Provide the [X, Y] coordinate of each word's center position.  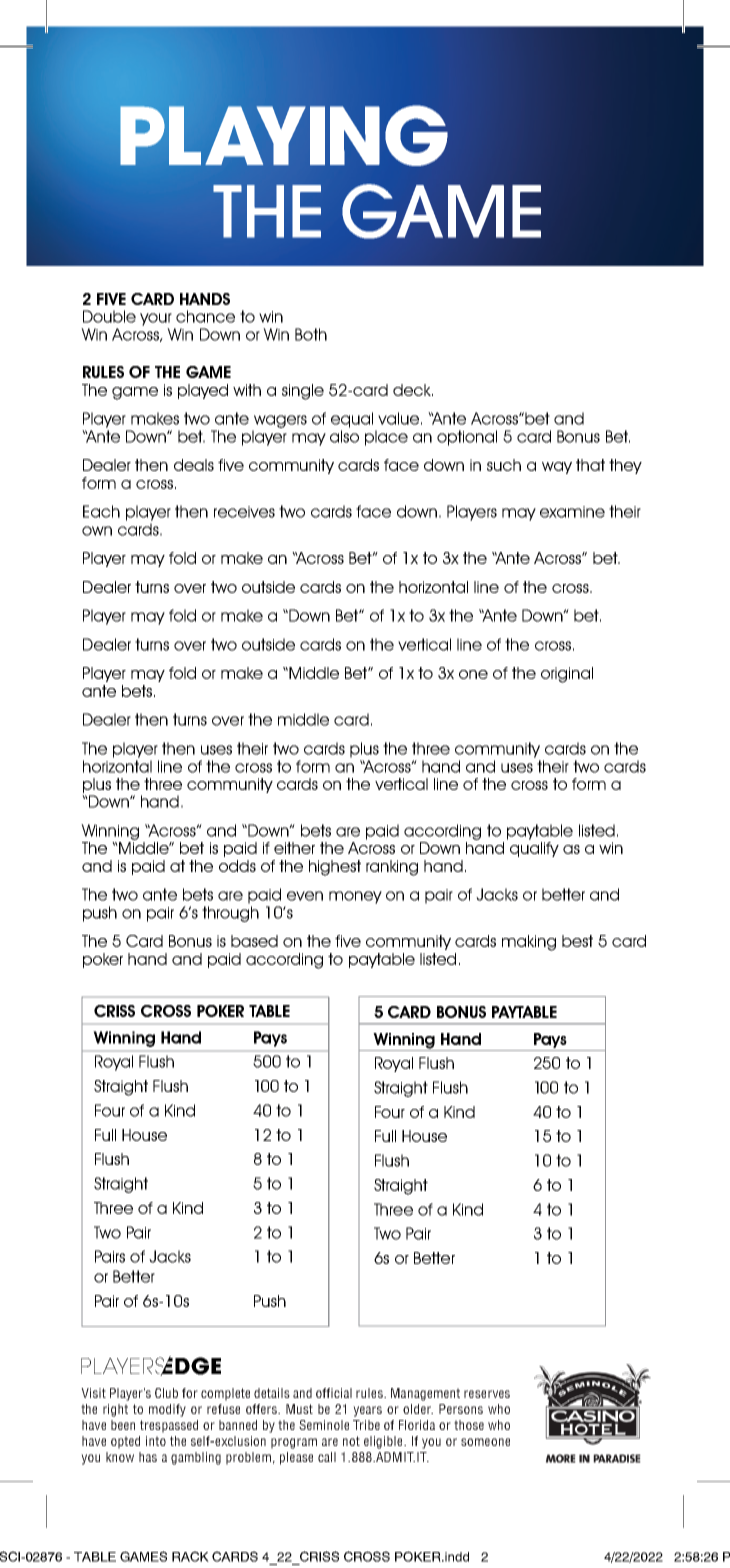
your [156, 319]
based [254, 941]
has [148, 1457]
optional [467, 438]
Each [101, 511]
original [567, 675]
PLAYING [284, 135]
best [577, 941]
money [355, 897]
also [344, 436]
